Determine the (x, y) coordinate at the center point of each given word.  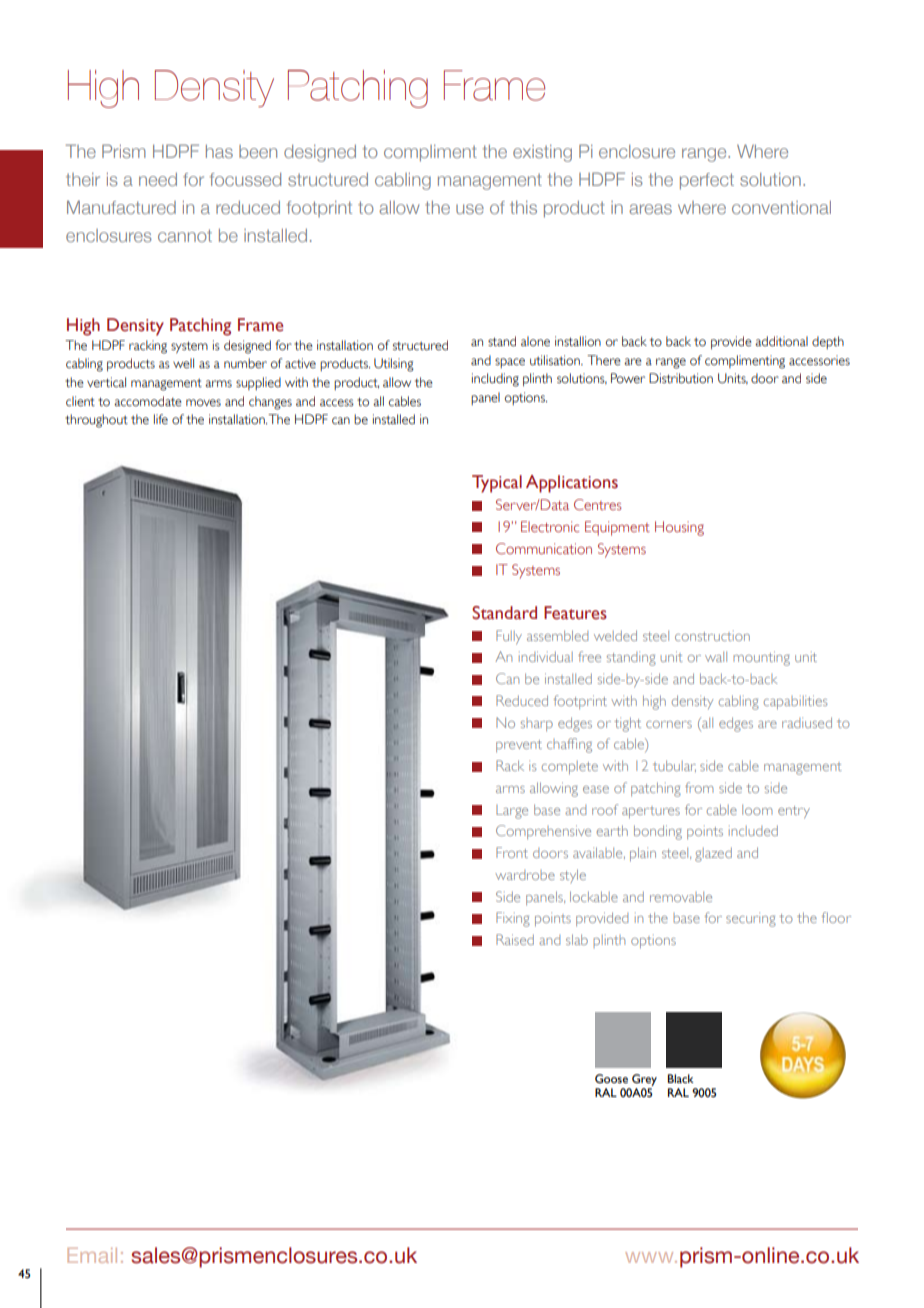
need (158, 179)
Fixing (513, 919)
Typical (497, 484)
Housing (679, 528)
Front (512, 852)
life (161, 419)
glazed (713, 854)
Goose (611, 1079)
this (523, 207)
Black (681, 1078)
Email (92, 1255)
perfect (707, 181)
